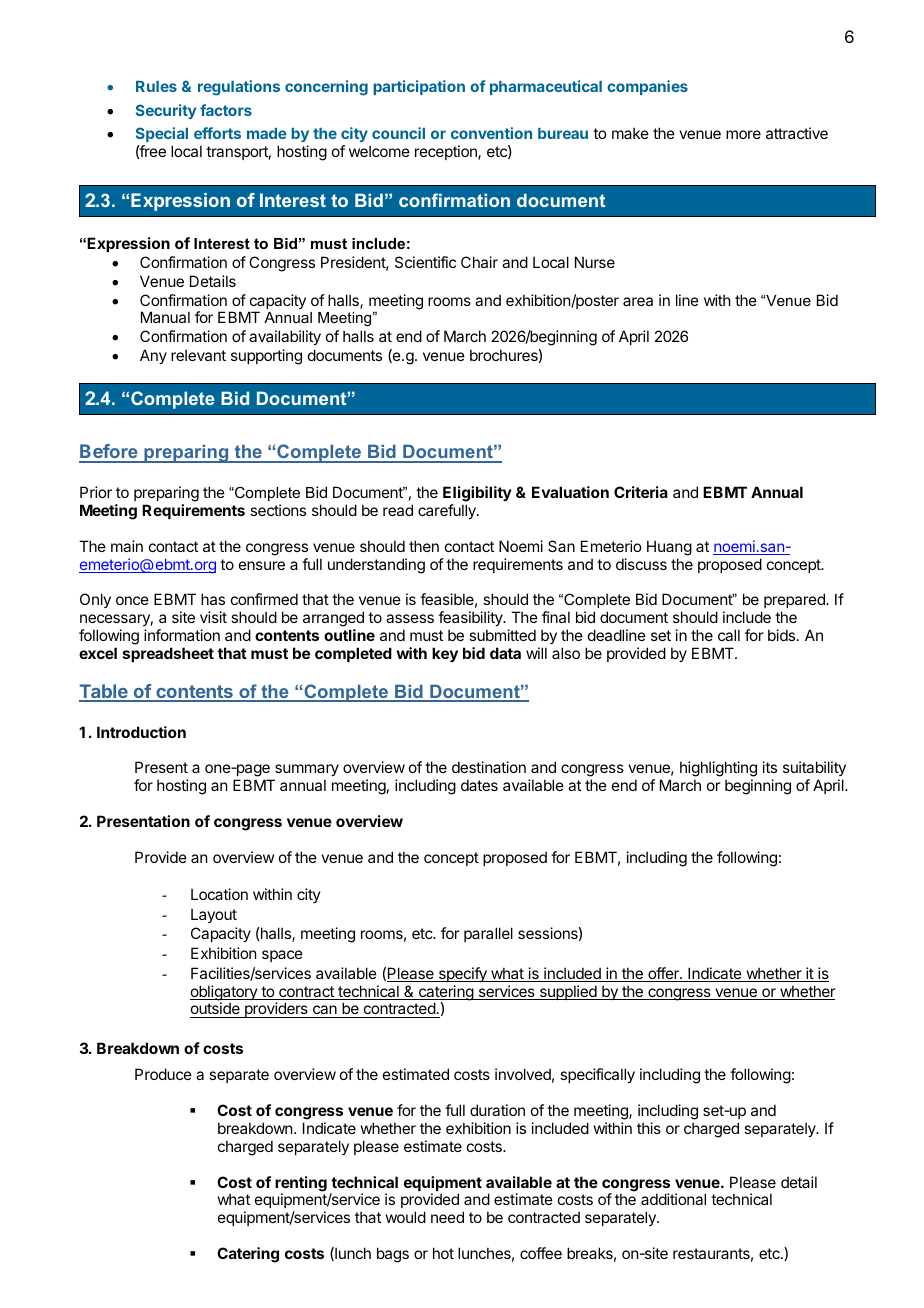  What do you see at coordinates (641, 492) in the image?
I see `Criteria` at bounding box center [641, 492].
